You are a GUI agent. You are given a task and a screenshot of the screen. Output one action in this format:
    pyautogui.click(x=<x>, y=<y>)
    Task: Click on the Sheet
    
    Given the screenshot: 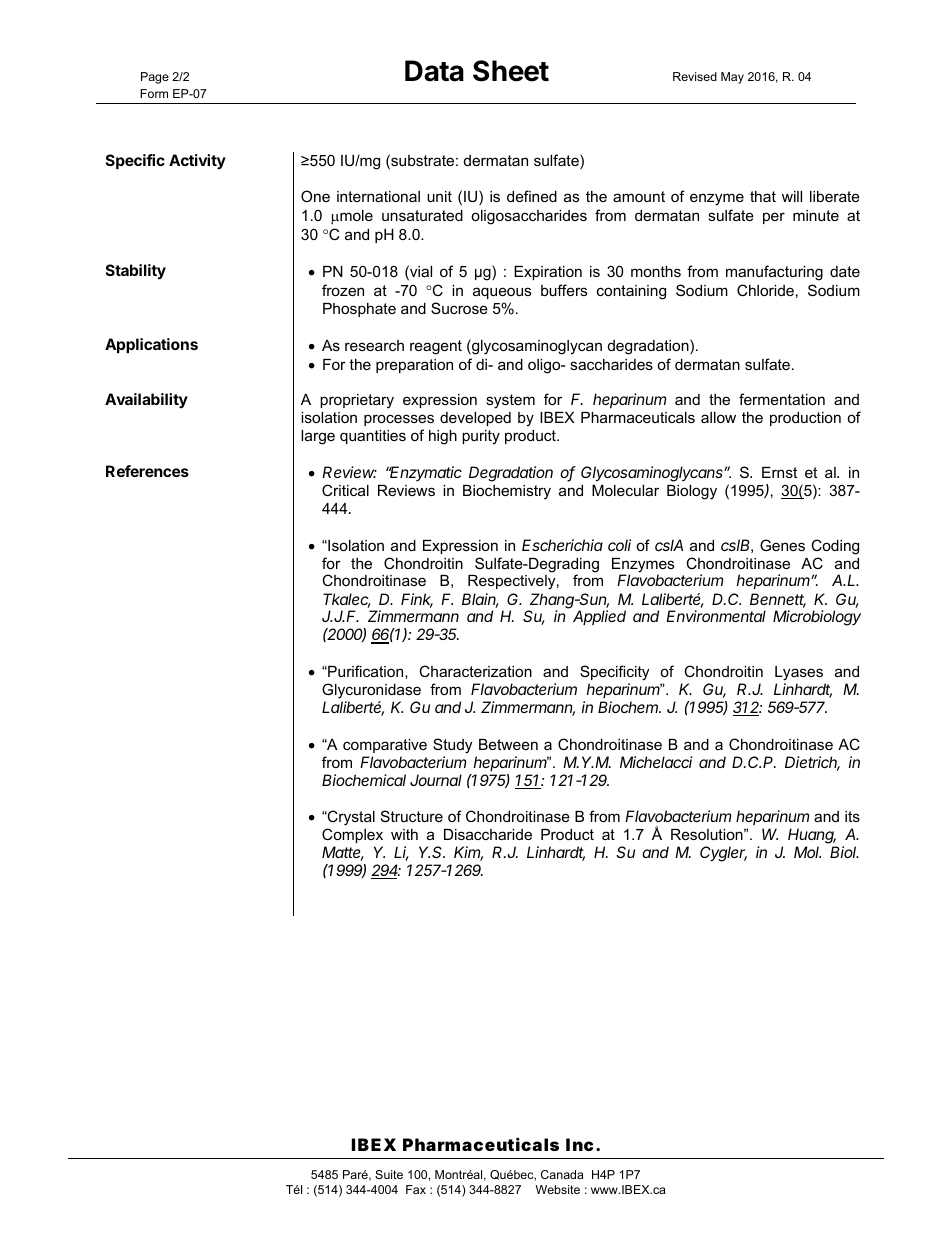 What is the action you would take?
    pyautogui.click(x=511, y=71)
